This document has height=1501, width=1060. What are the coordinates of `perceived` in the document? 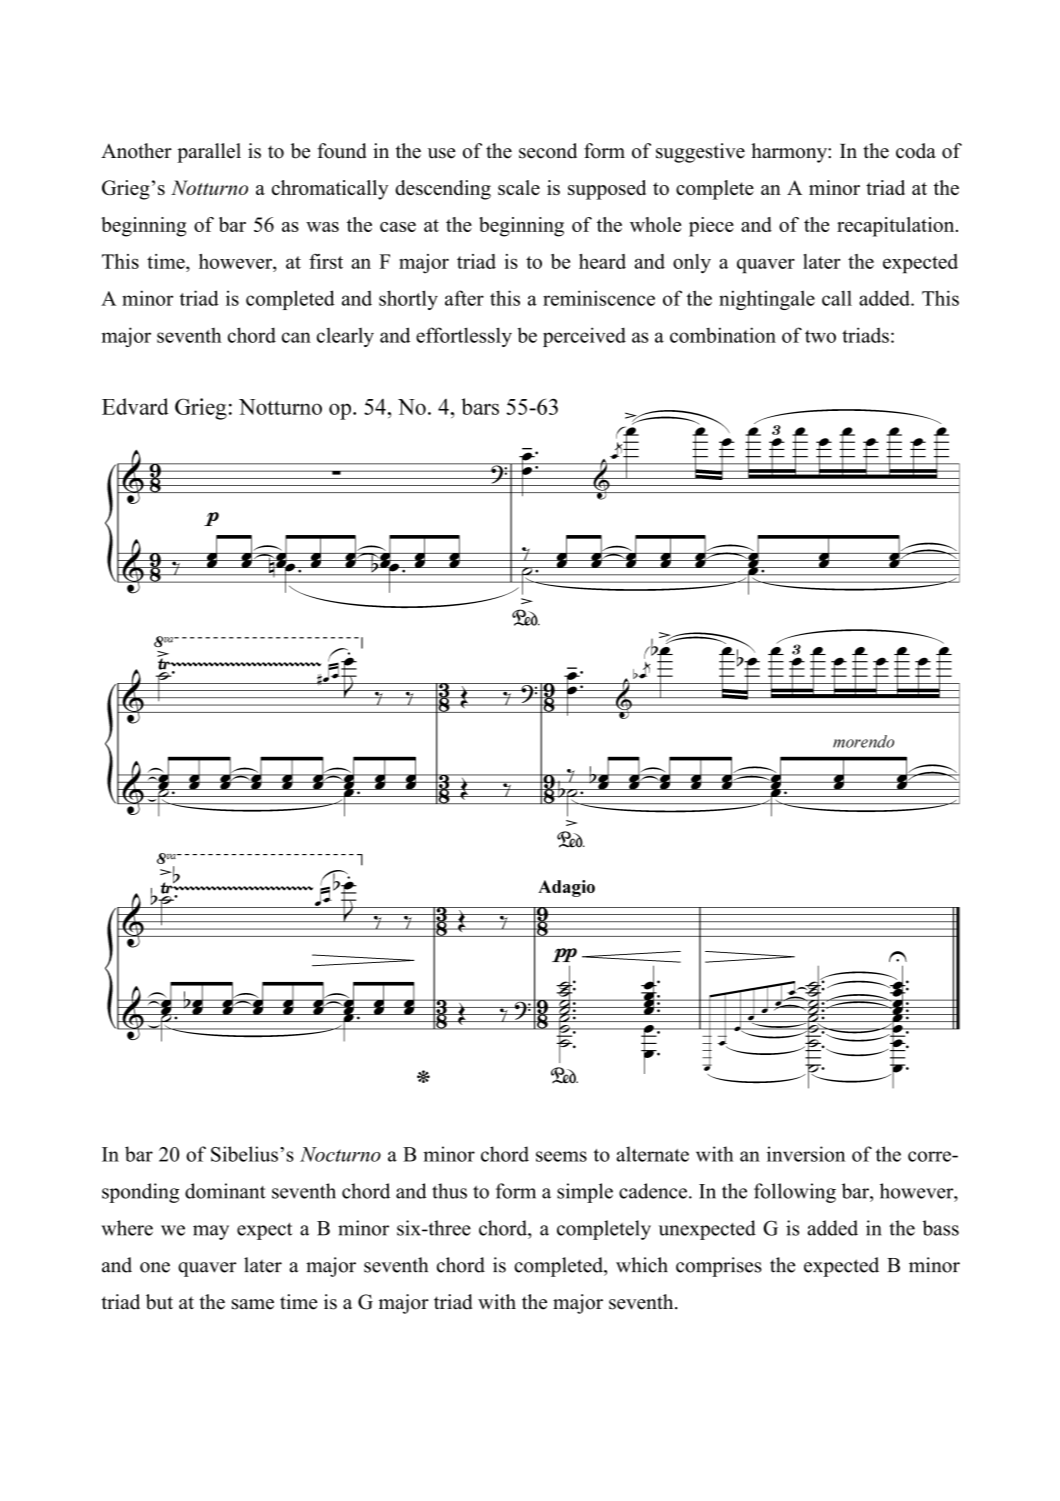 It's located at (584, 337).
